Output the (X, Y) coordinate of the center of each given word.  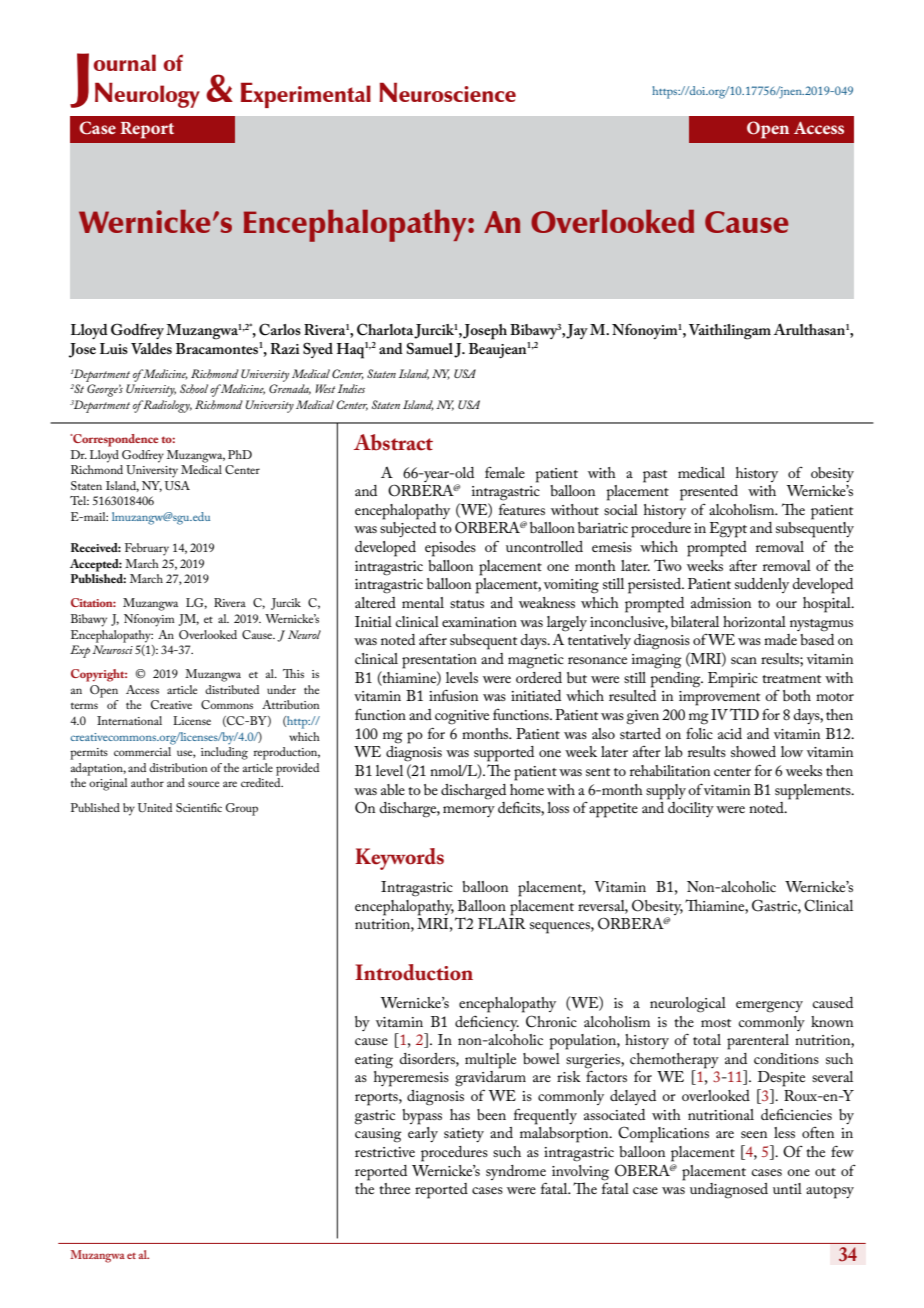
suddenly (762, 585)
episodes (450, 549)
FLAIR (502, 922)
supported (504, 754)
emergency (769, 1007)
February (147, 549)
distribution (178, 767)
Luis (114, 348)
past (655, 476)
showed (753, 751)
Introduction (414, 972)
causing (378, 1135)
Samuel (430, 348)
